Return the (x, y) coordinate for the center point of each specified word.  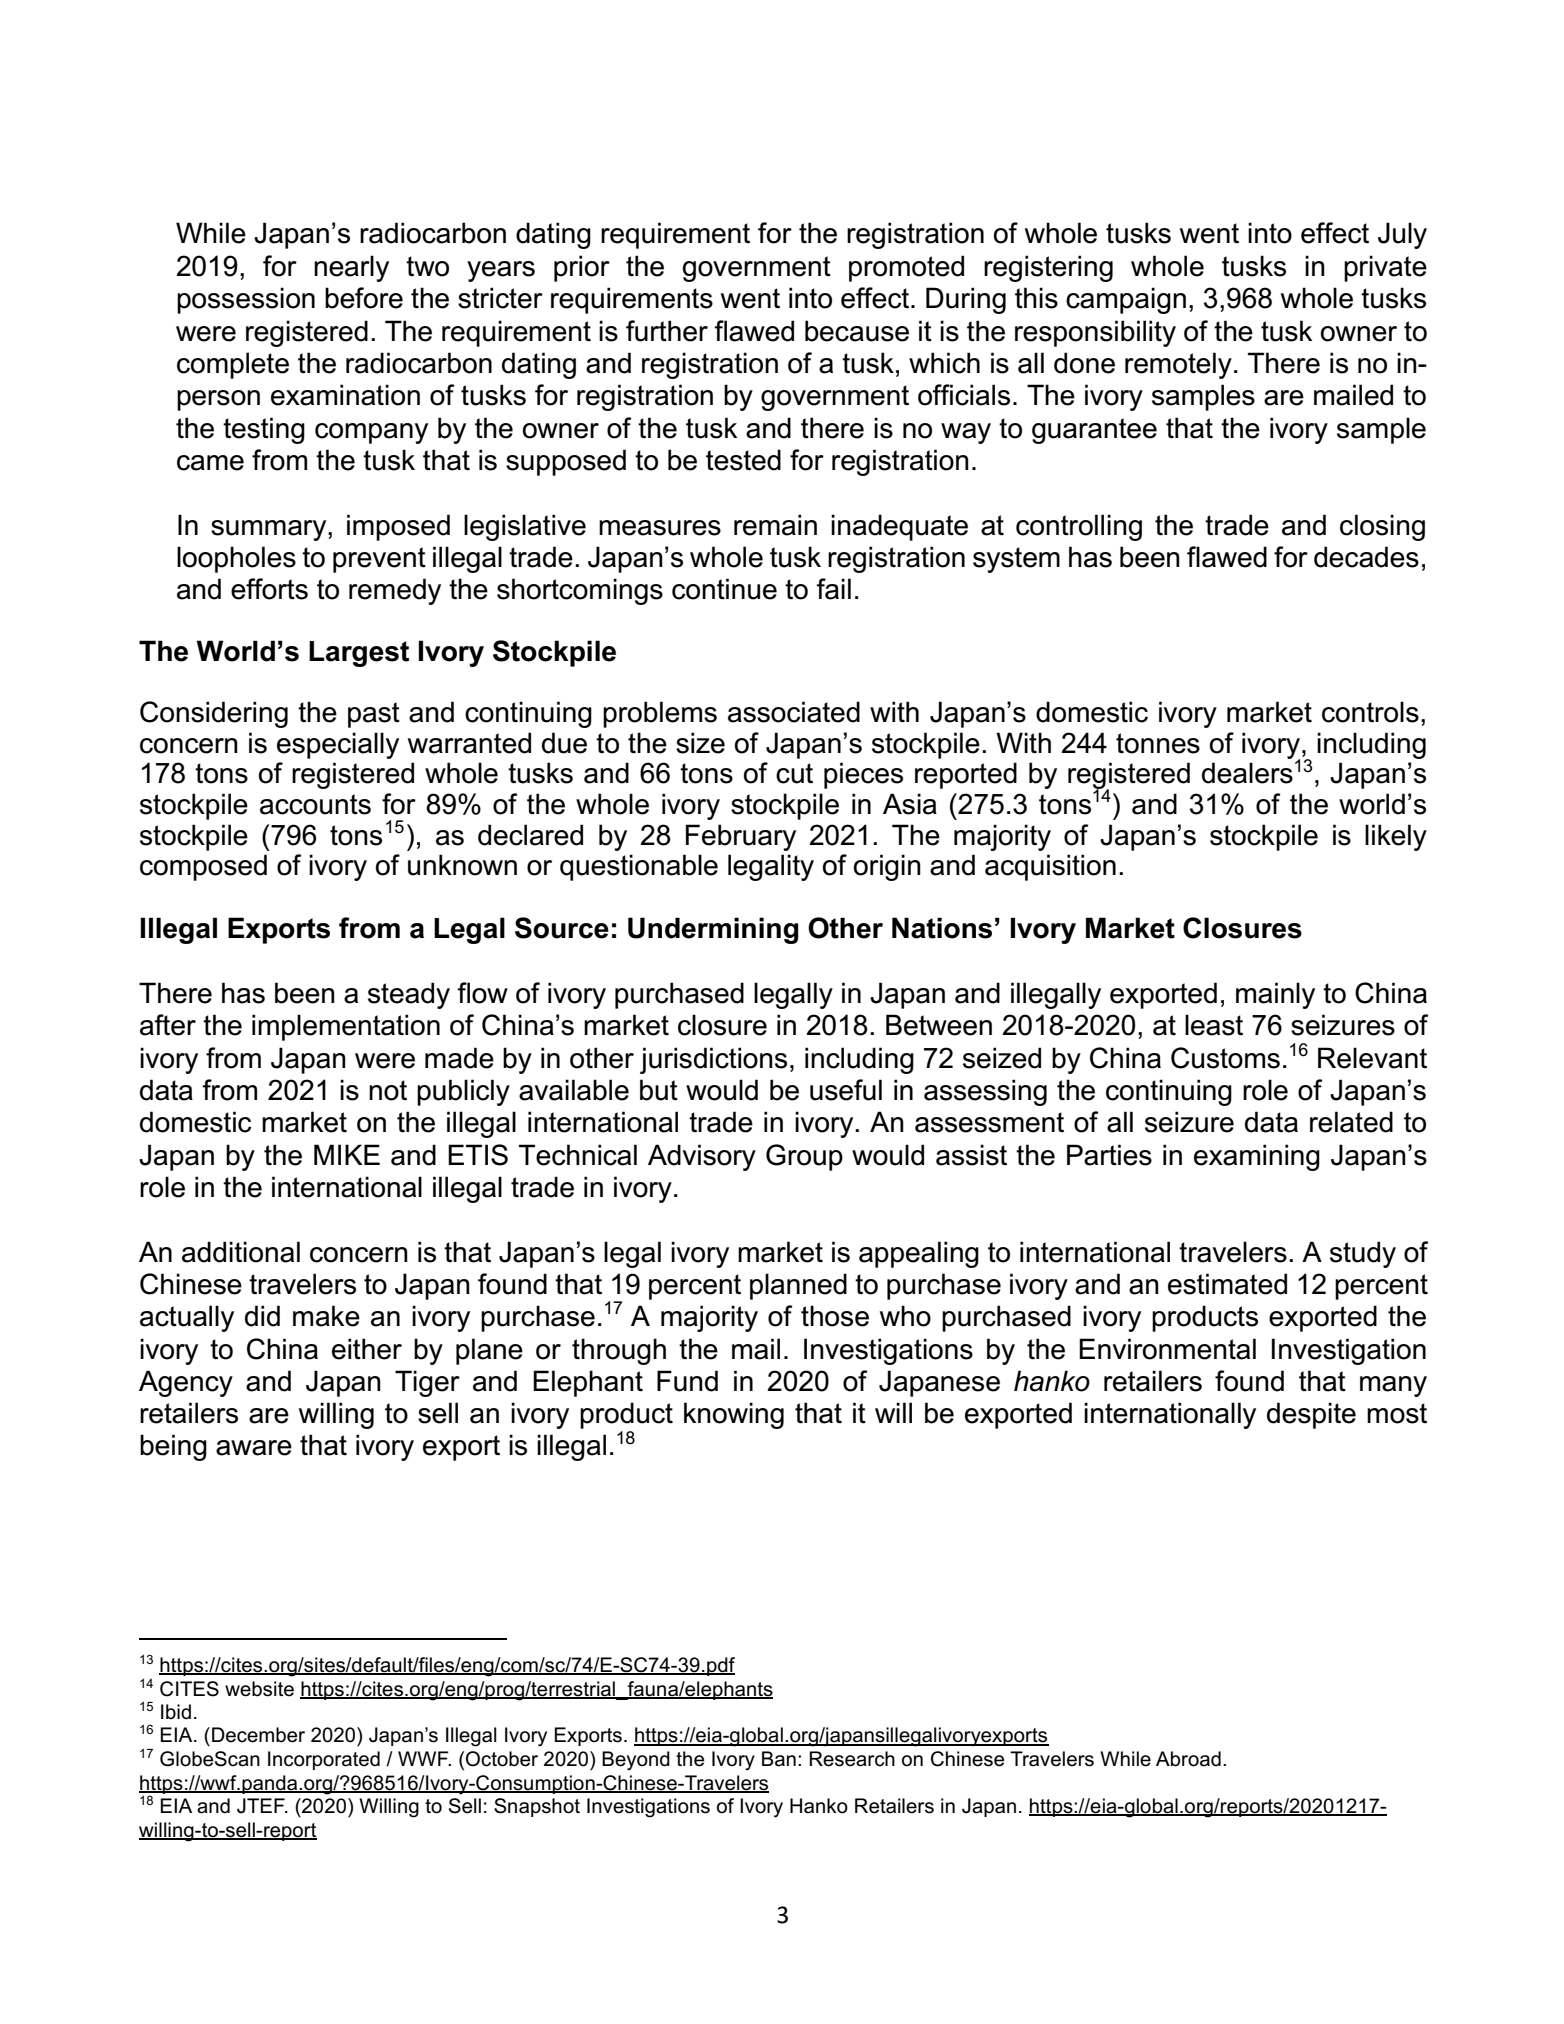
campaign (1126, 300)
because (857, 331)
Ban (779, 1759)
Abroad (1188, 1759)
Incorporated (324, 1760)
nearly (351, 268)
